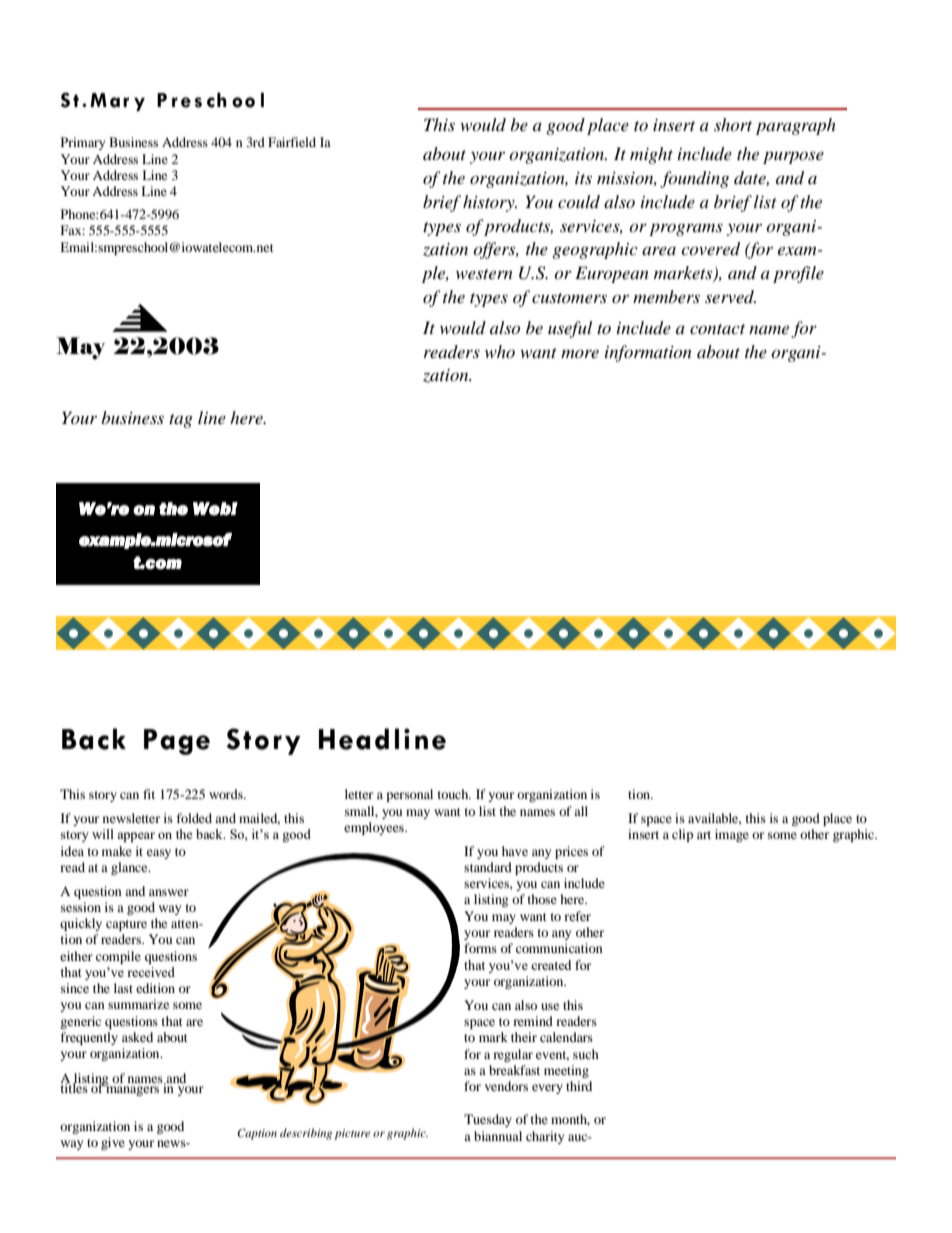 Image resolution: width=952 pixels, height=1233 pixels. I want to click on Primary, so click(83, 143).
